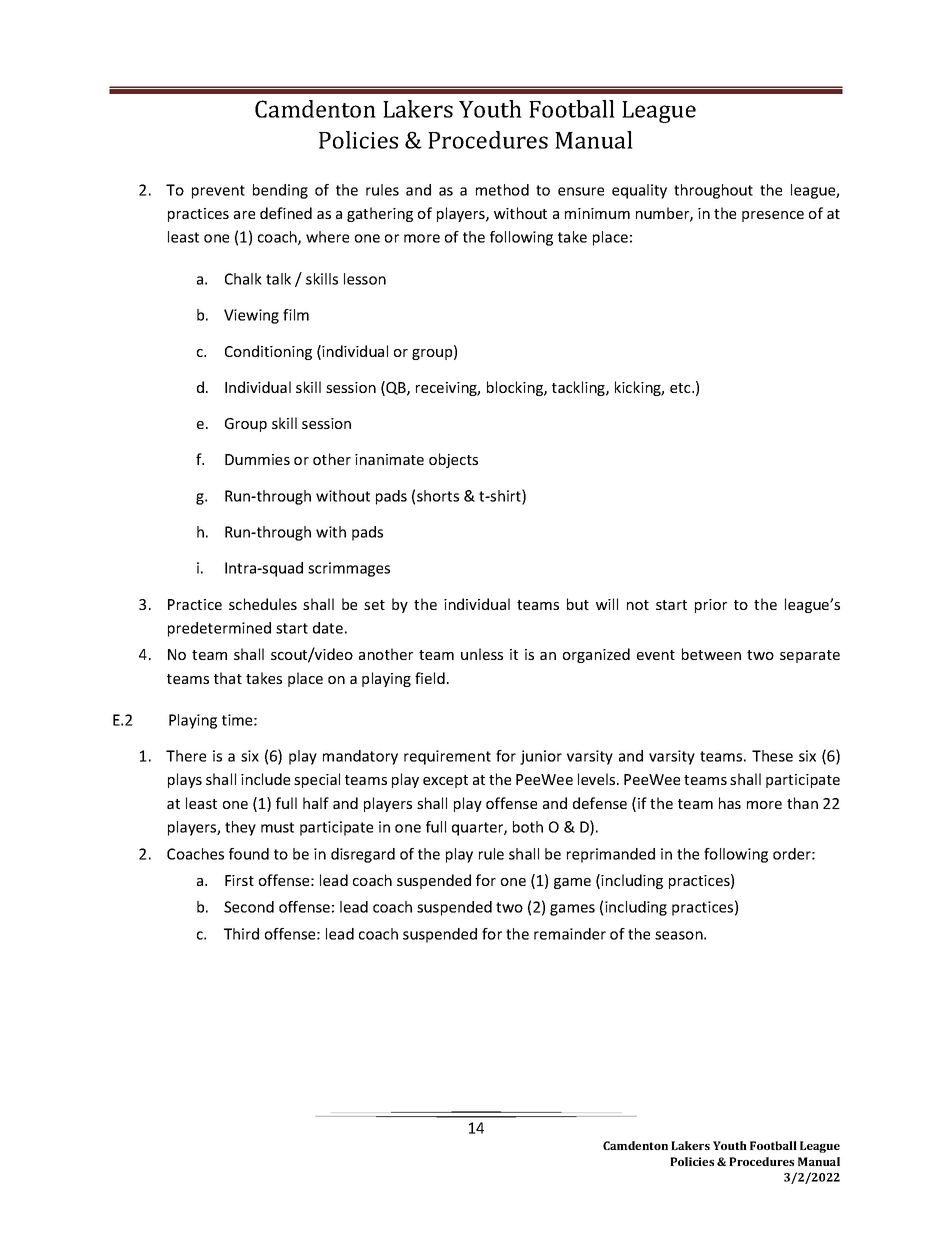  I want to click on schedules, so click(263, 604).
